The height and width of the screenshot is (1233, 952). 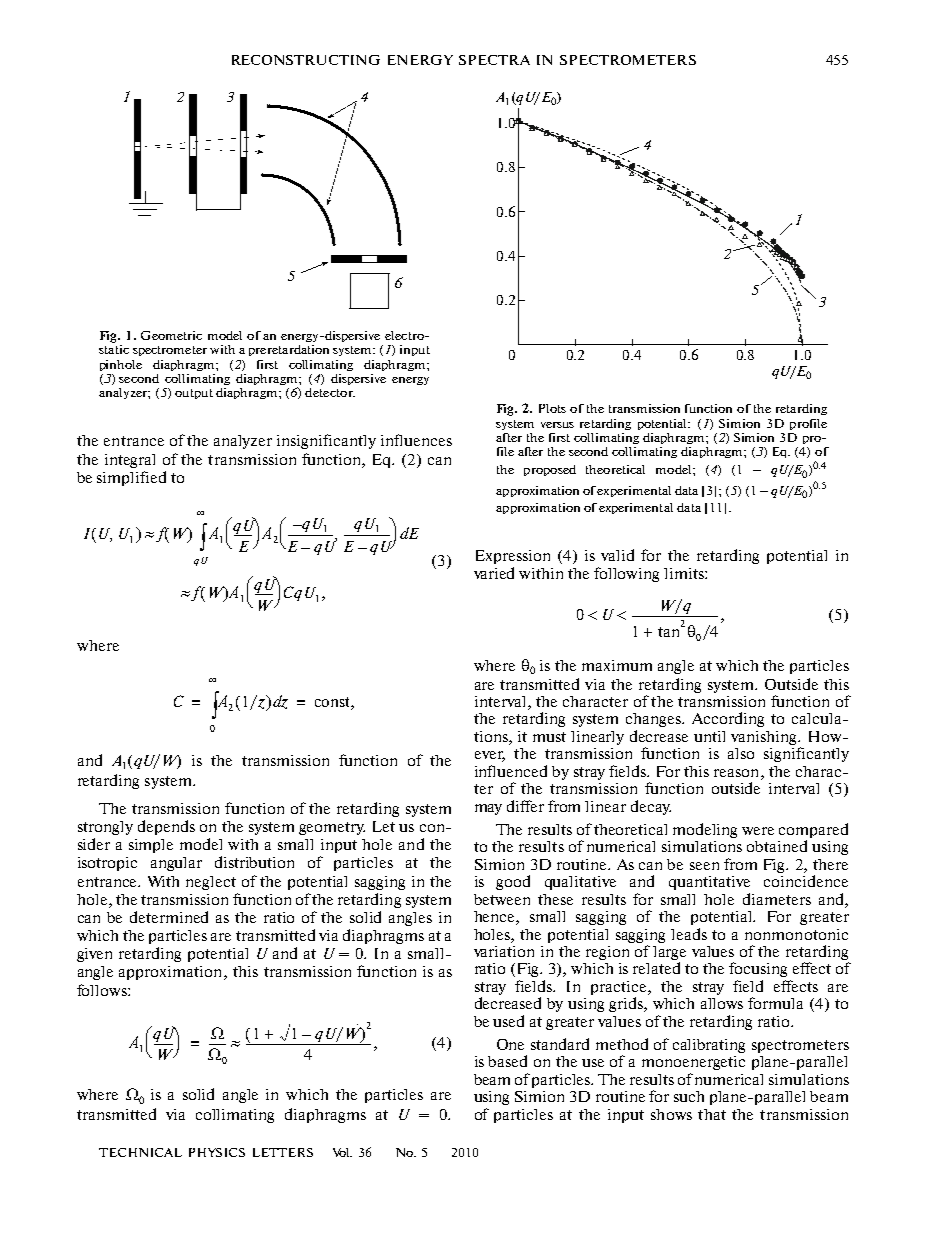 I want to click on output, so click(x=194, y=394).
